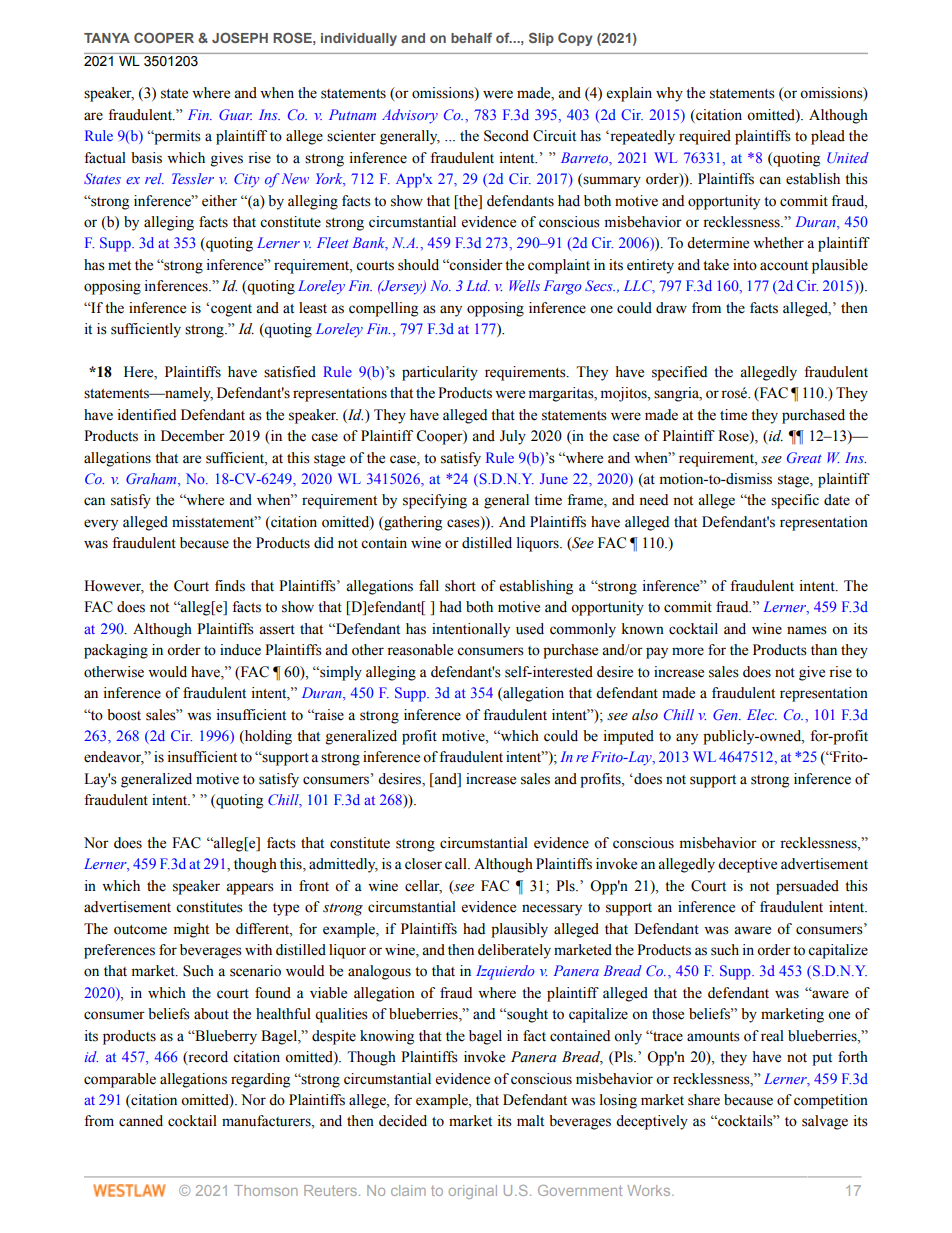 The image size is (952, 1233). I want to click on salvage, so click(825, 1122).
